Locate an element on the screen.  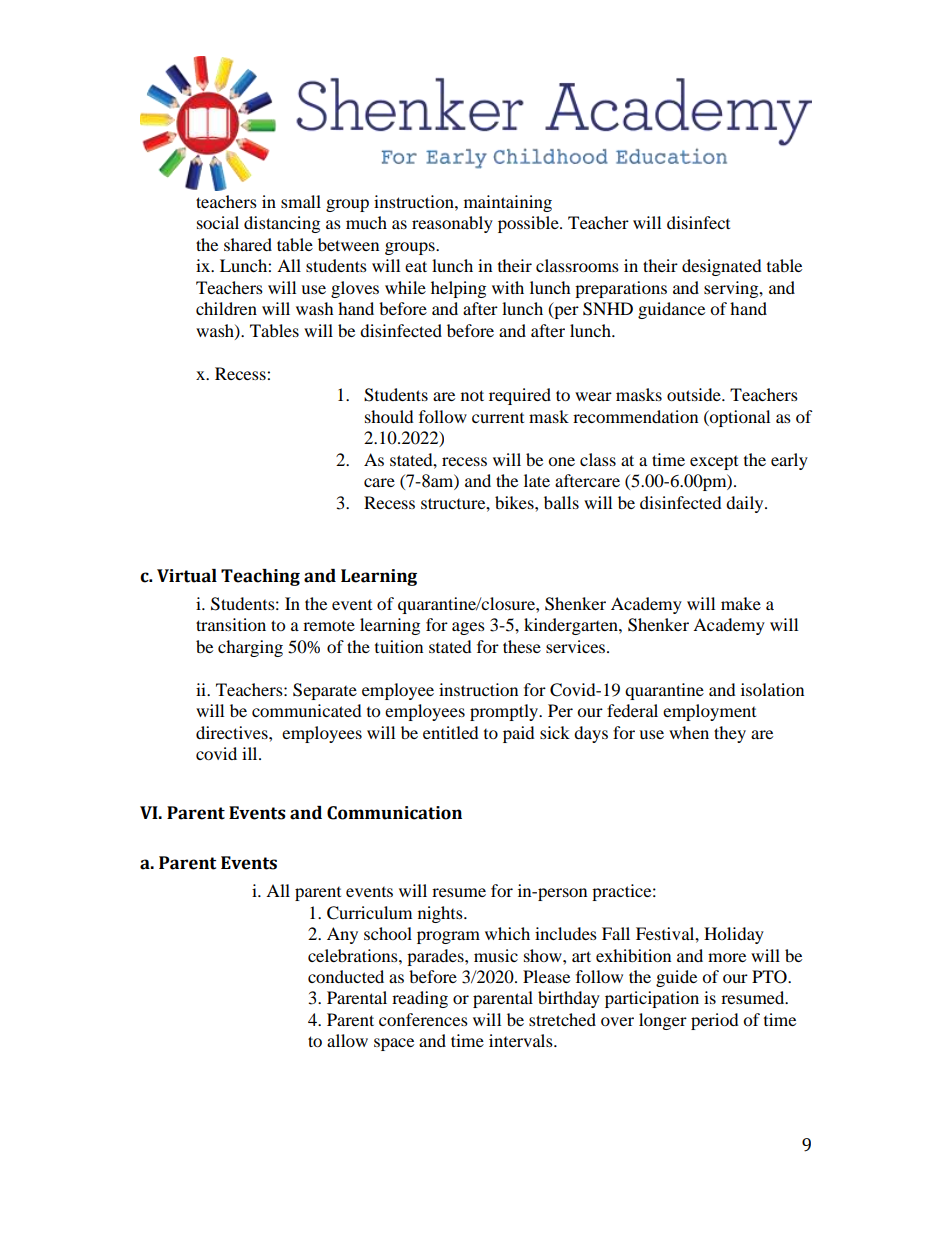
allow is located at coordinates (347, 1040).
